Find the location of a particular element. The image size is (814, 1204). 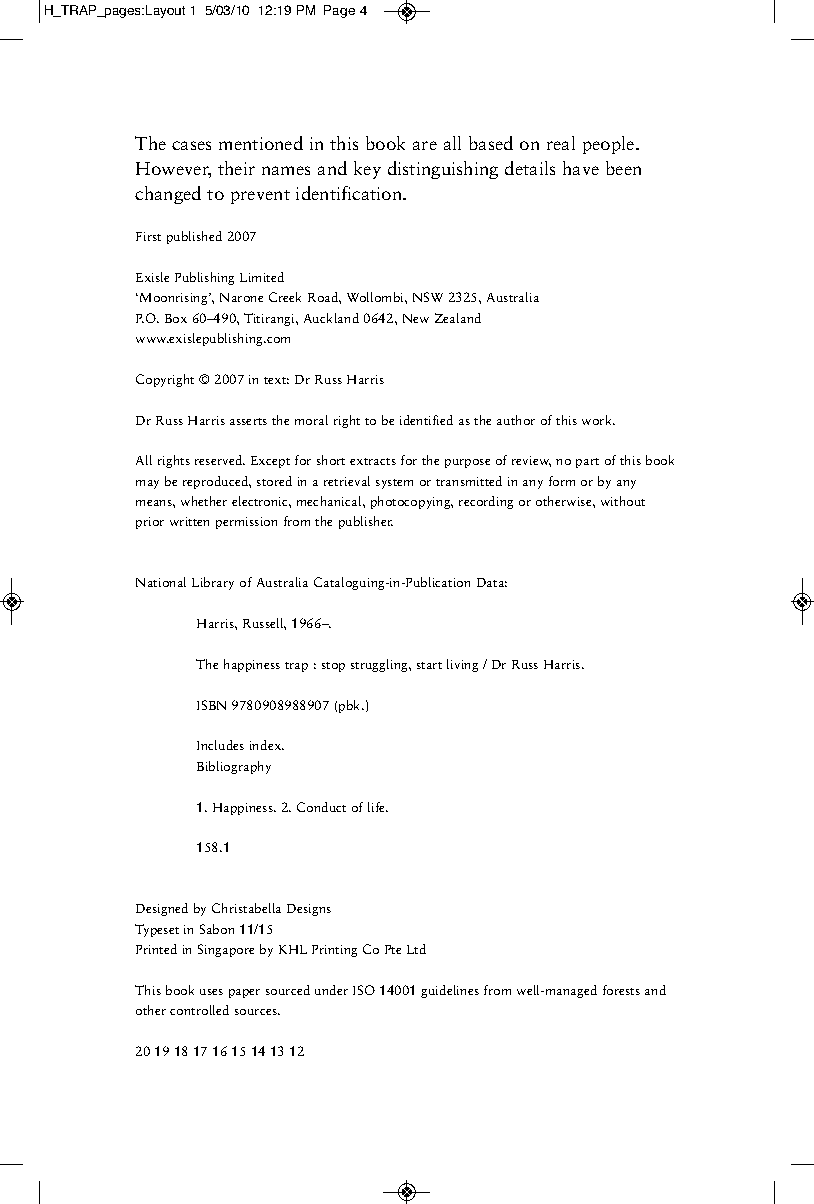

living is located at coordinates (462, 665).
